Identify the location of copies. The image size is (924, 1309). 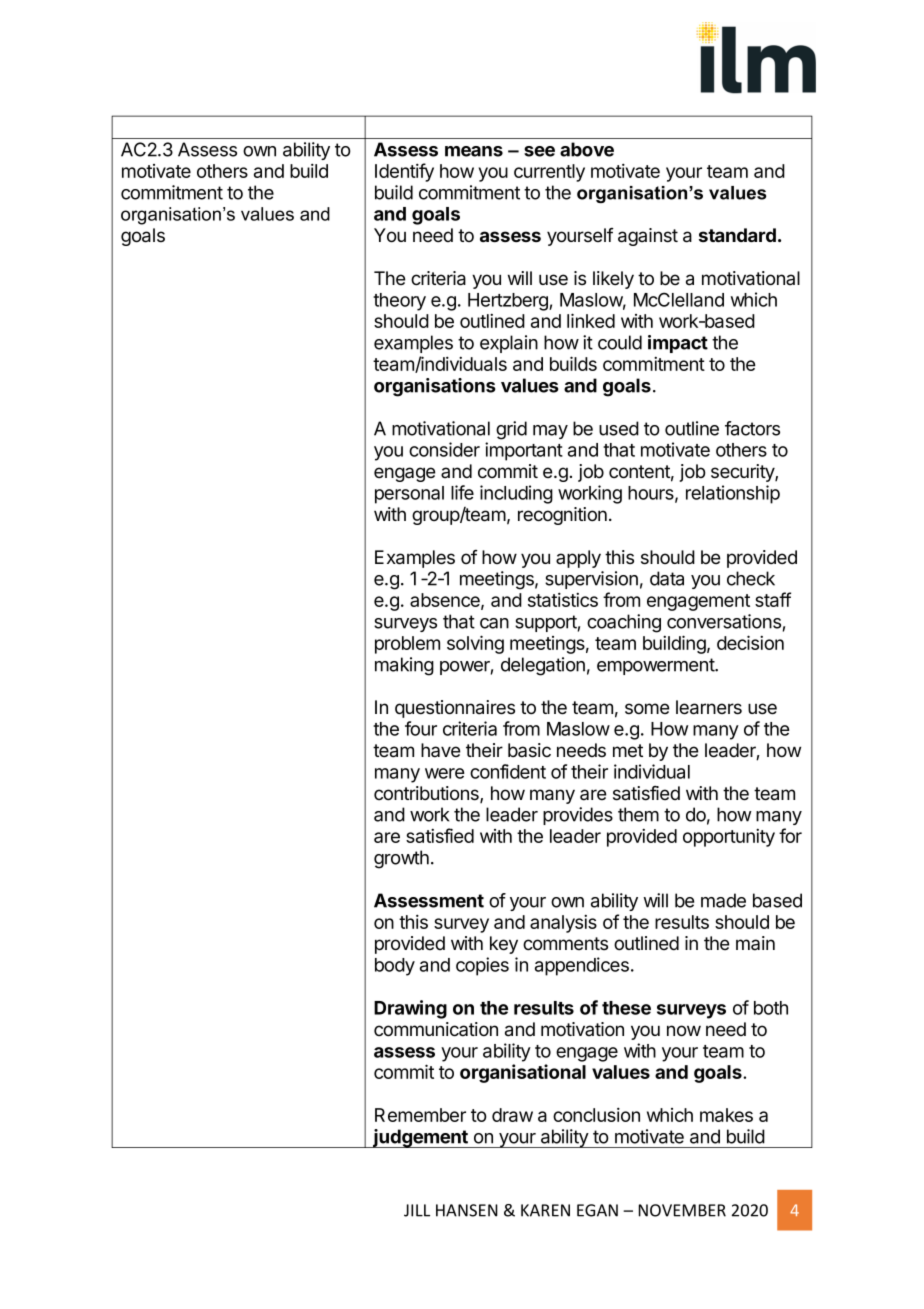
(482, 966).
